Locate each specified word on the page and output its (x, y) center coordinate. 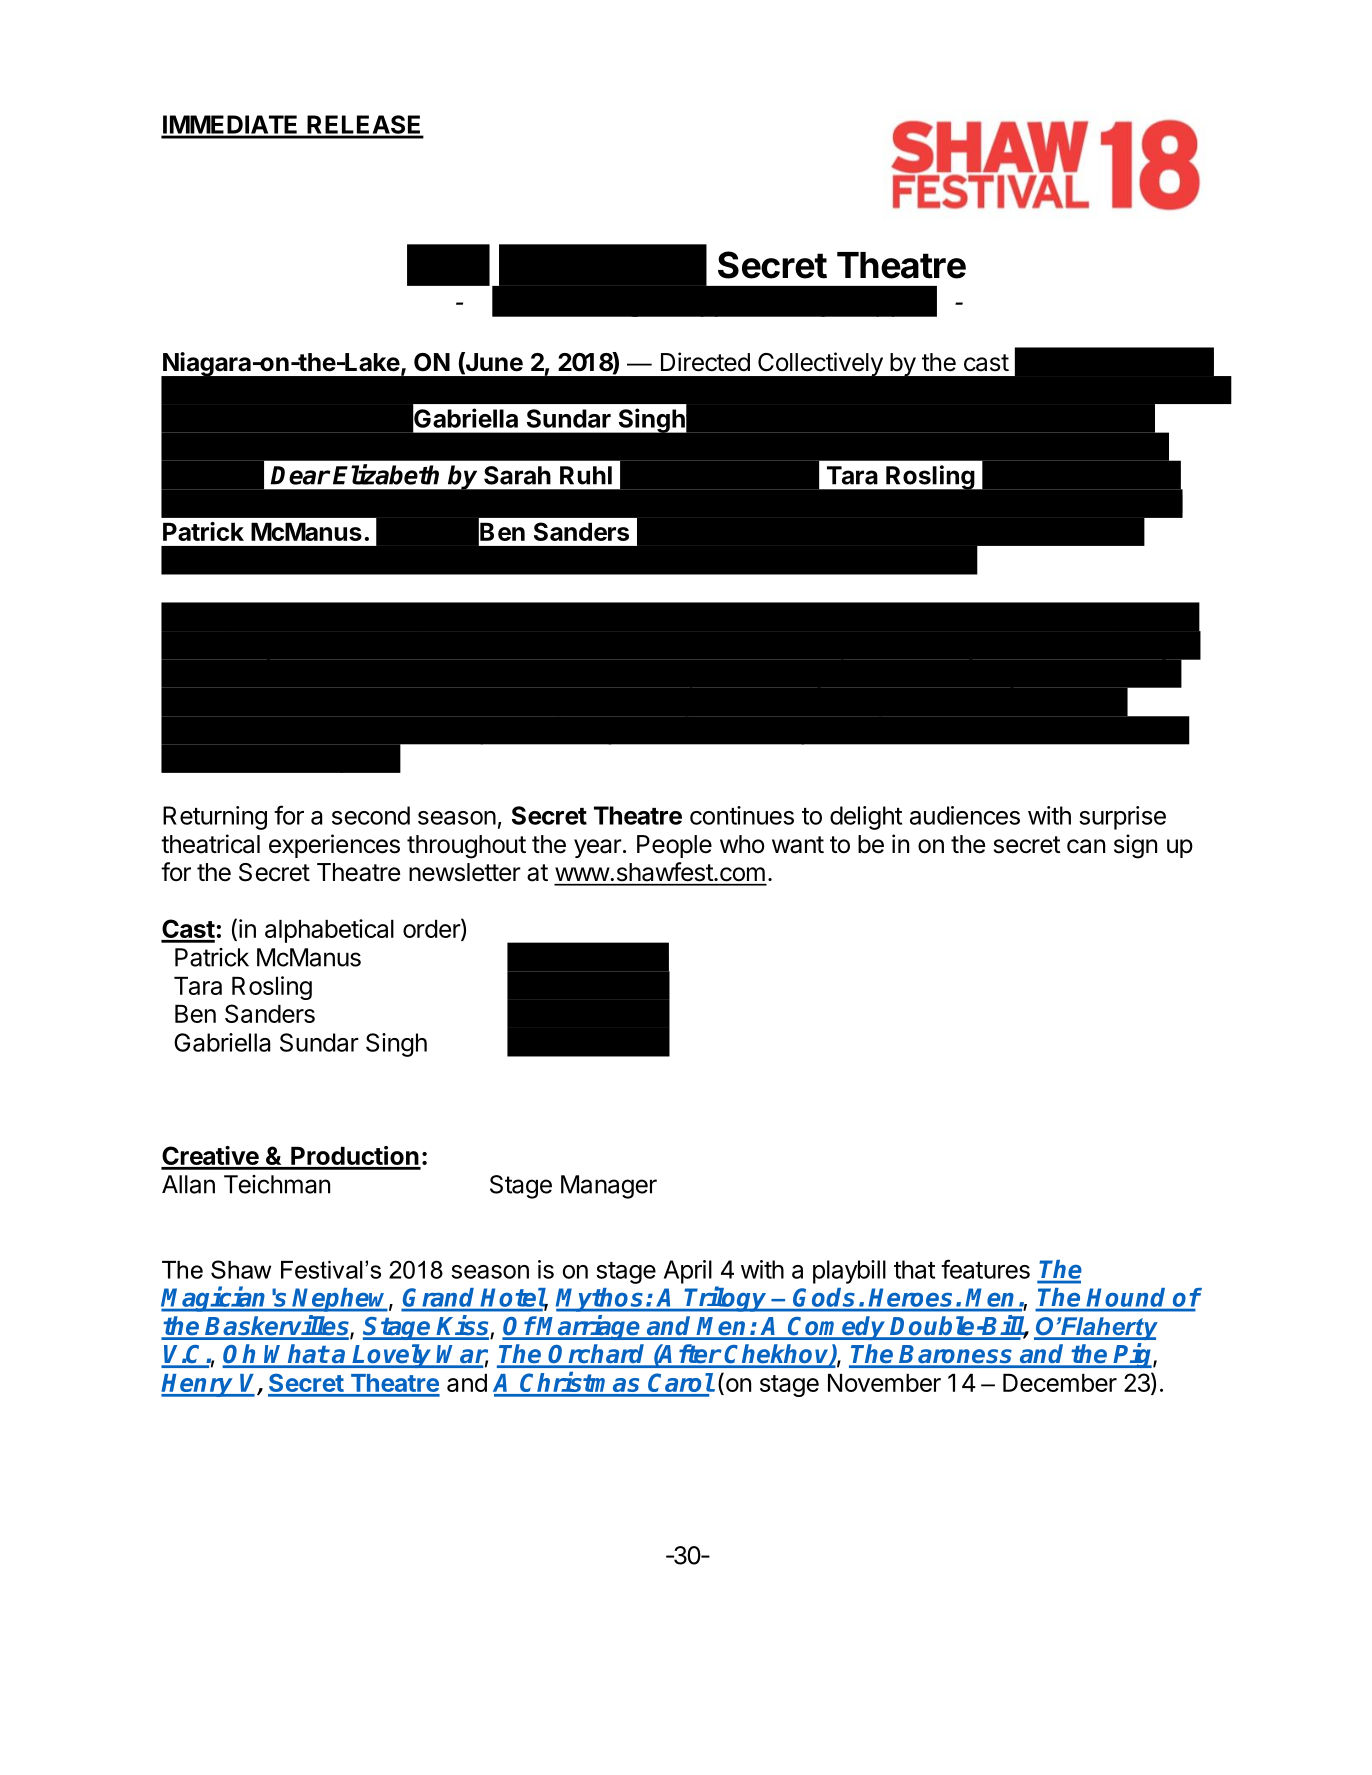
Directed (705, 362)
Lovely (392, 1356)
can (1086, 846)
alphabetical (329, 931)
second (371, 815)
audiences (965, 815)
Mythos (601, 1300)
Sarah (517, 475)
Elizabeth (386, 474)
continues (742, 815)
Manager (609, 1187)
